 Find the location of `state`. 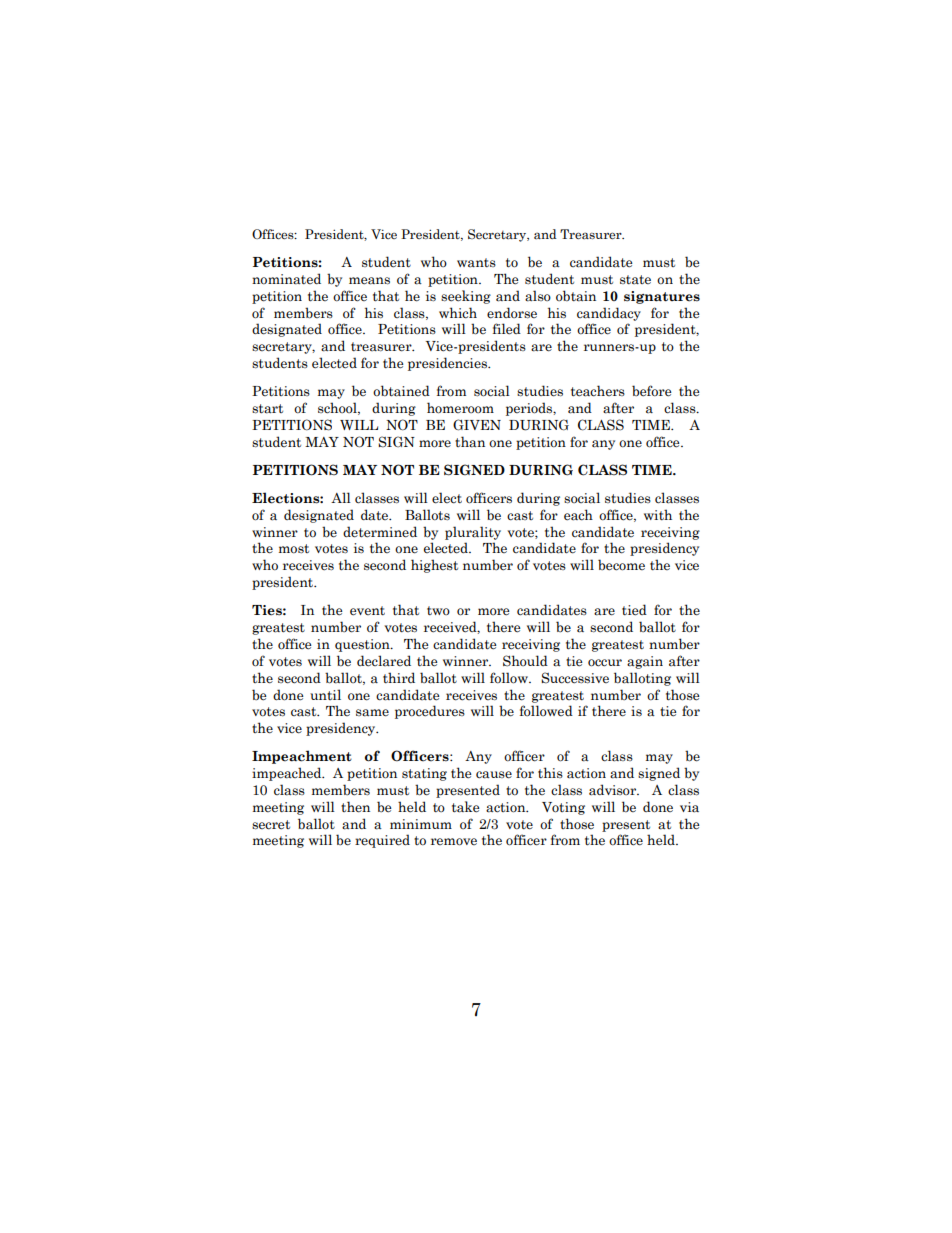

state is located at coordinates (635, 279).
